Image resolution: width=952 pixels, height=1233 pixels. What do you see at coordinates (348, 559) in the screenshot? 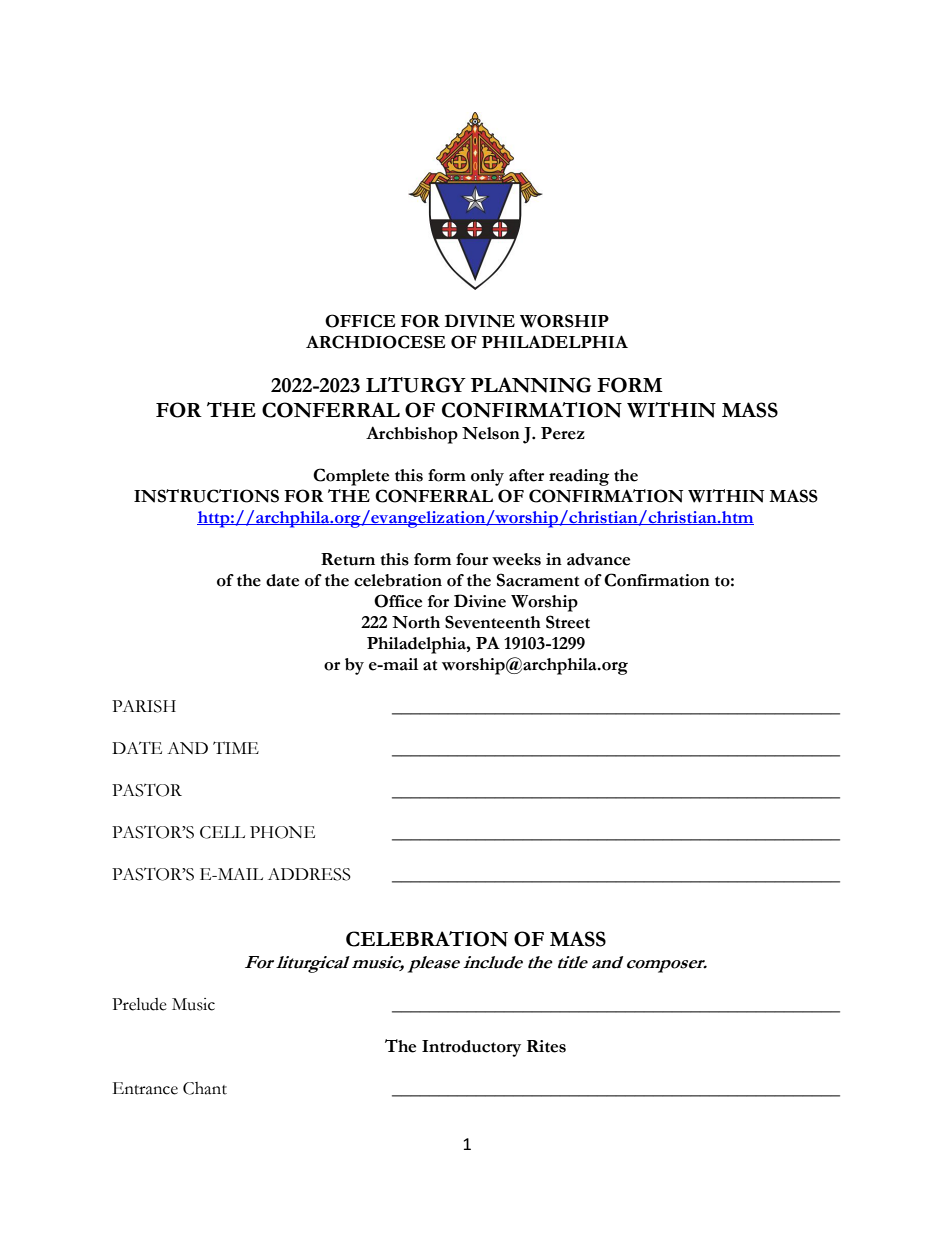
I see `Return` at bounding box center [348, 559].
